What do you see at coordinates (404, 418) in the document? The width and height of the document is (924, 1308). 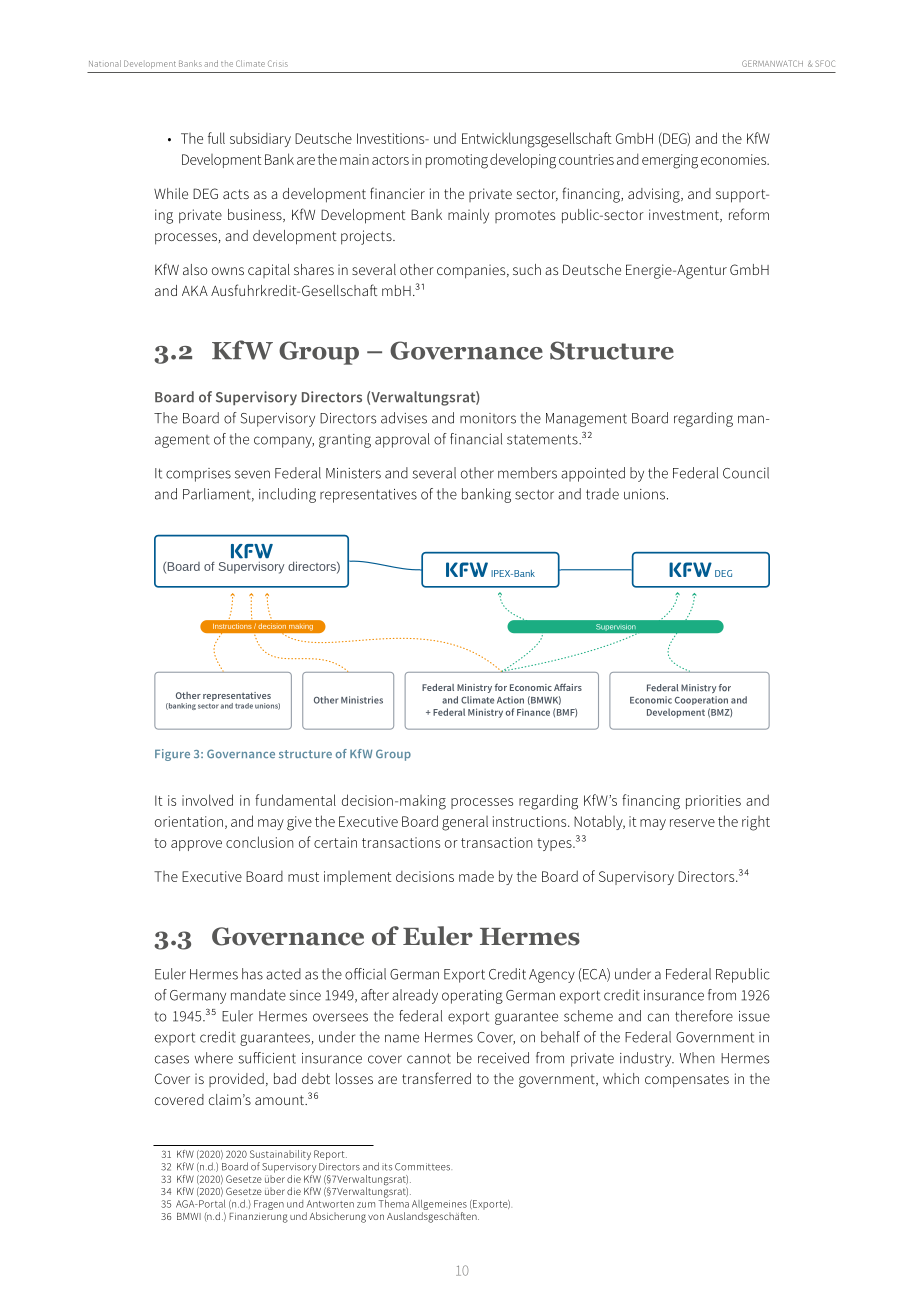 I see `advises` at bounding box center [404, 418].
